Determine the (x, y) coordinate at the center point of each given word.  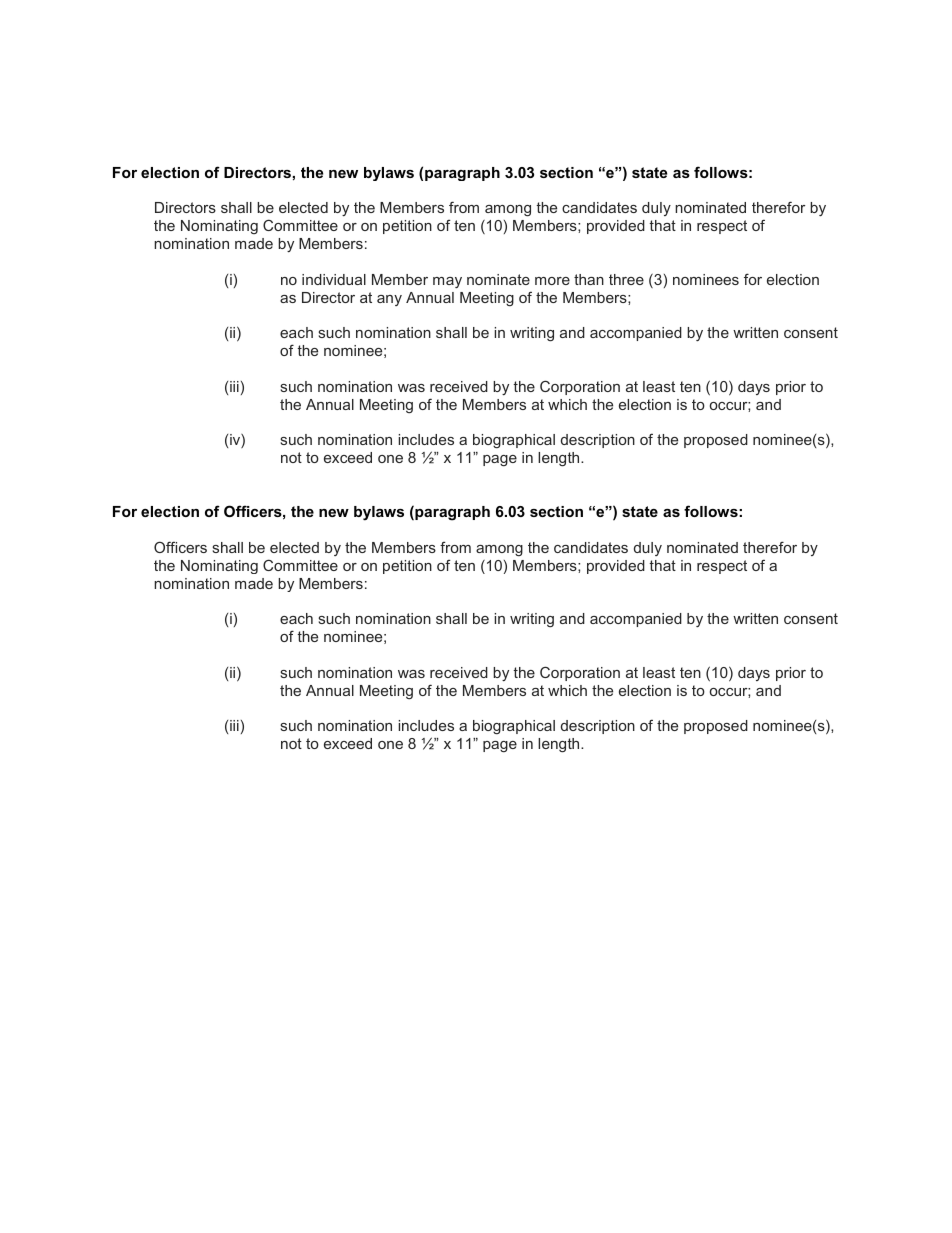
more (552, 281)
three (626, 279)
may (447, 282)
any (389, 300)
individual (334, 279)
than (589, 279)
